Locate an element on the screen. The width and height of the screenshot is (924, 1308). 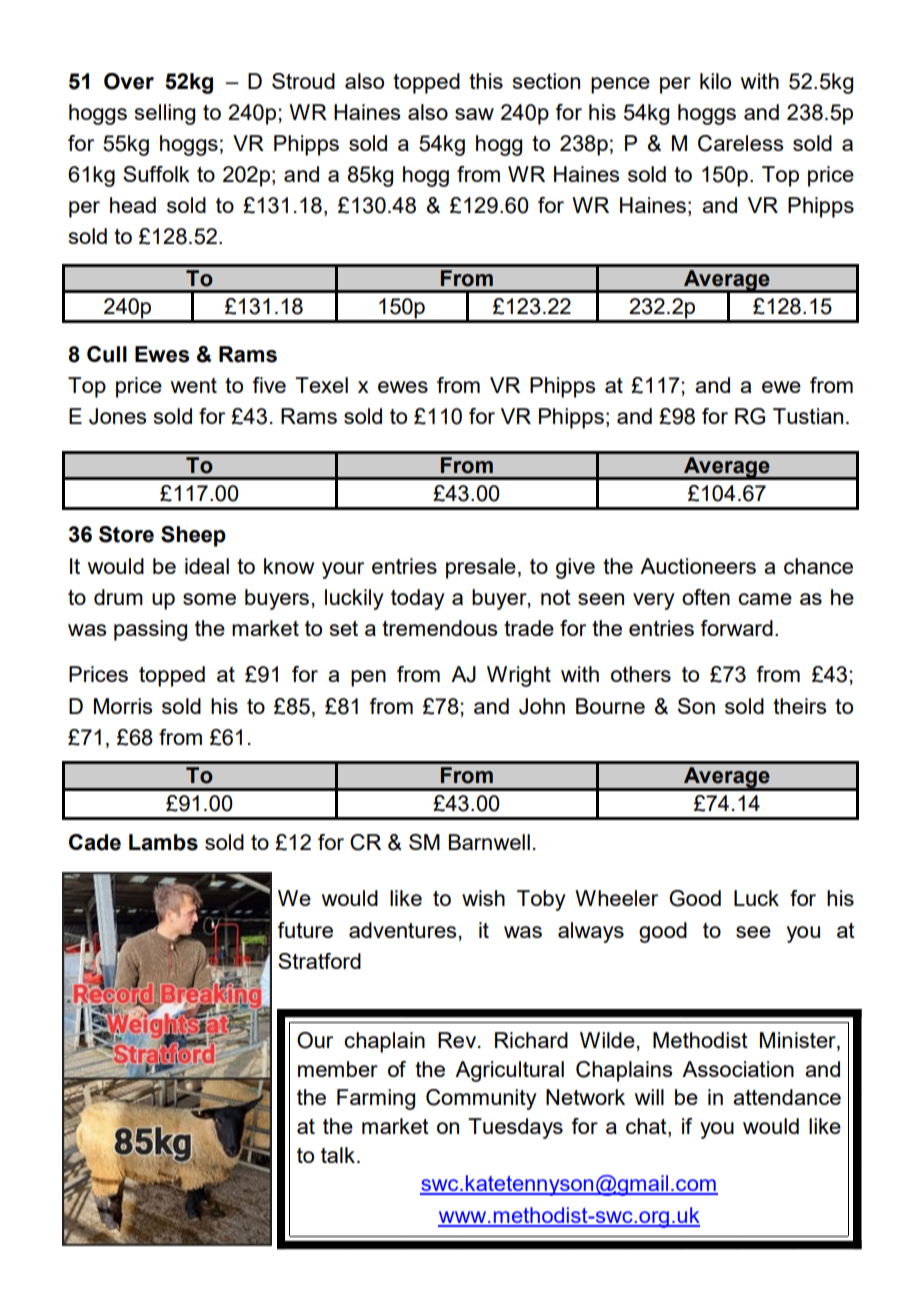
talk is located at coordinates (338, 1155).
